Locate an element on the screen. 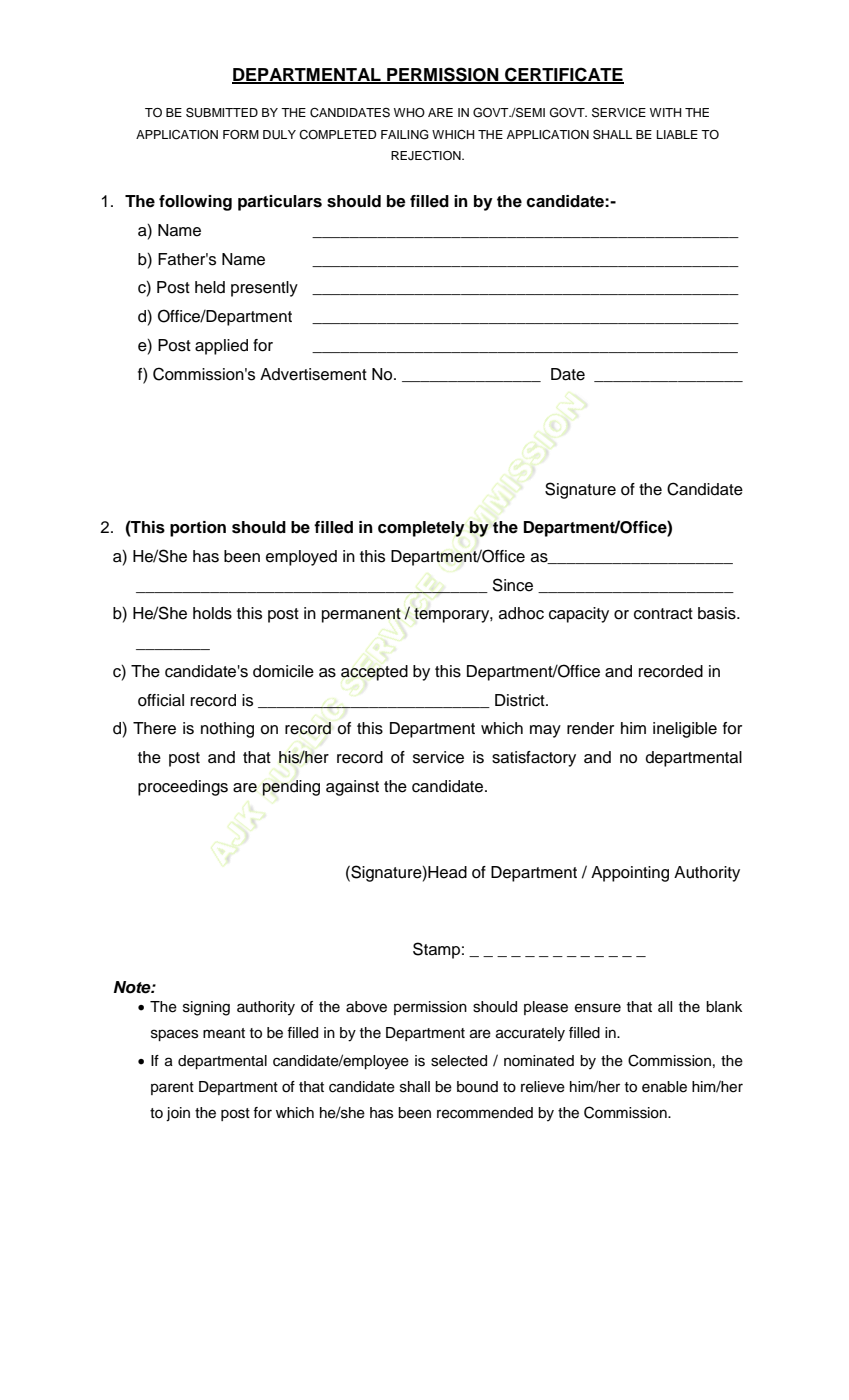  completely is located at coordinates (421, 529).
